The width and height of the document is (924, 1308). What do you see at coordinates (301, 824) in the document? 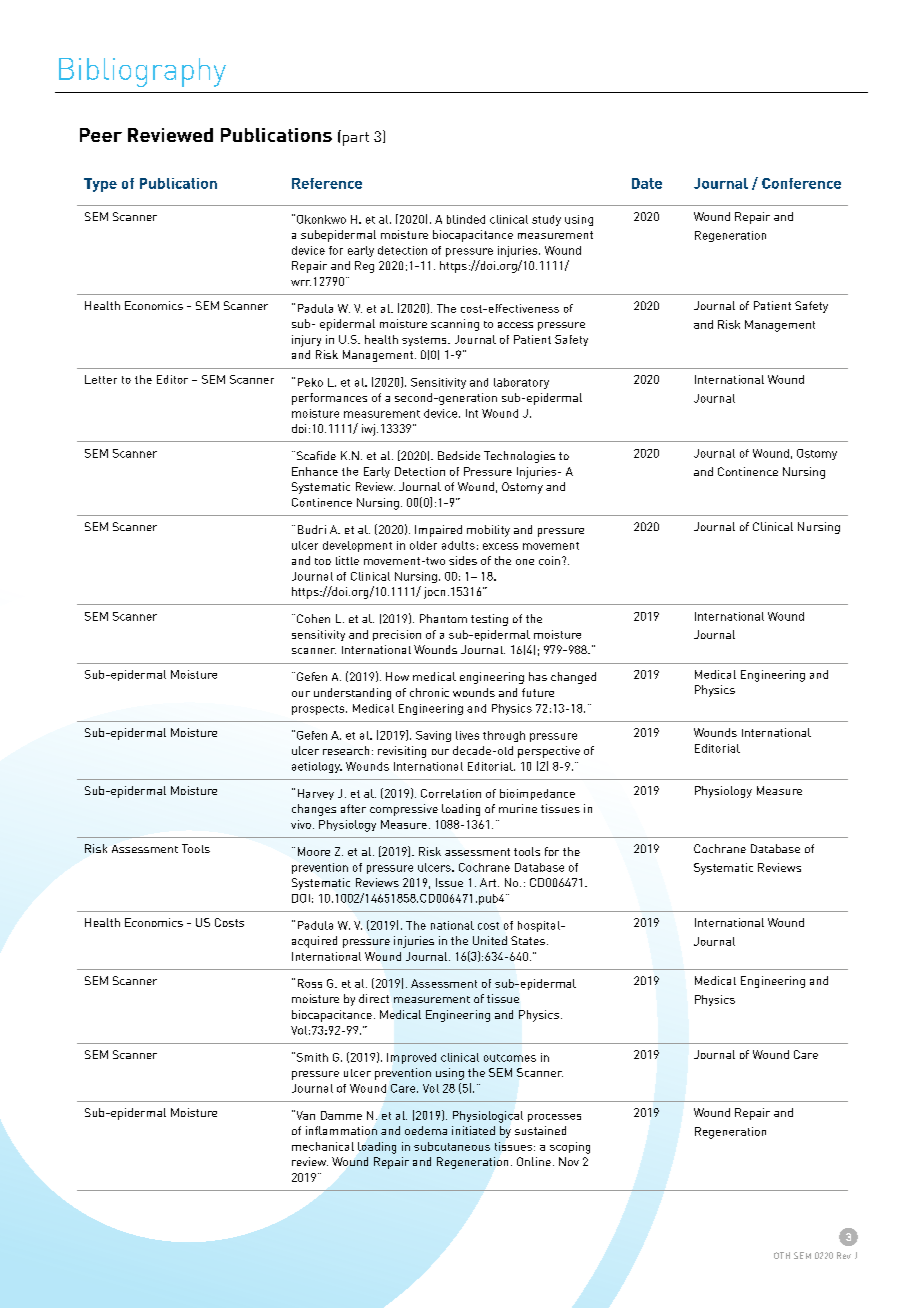
I see `vivo` at bounding box center [301, 824].
